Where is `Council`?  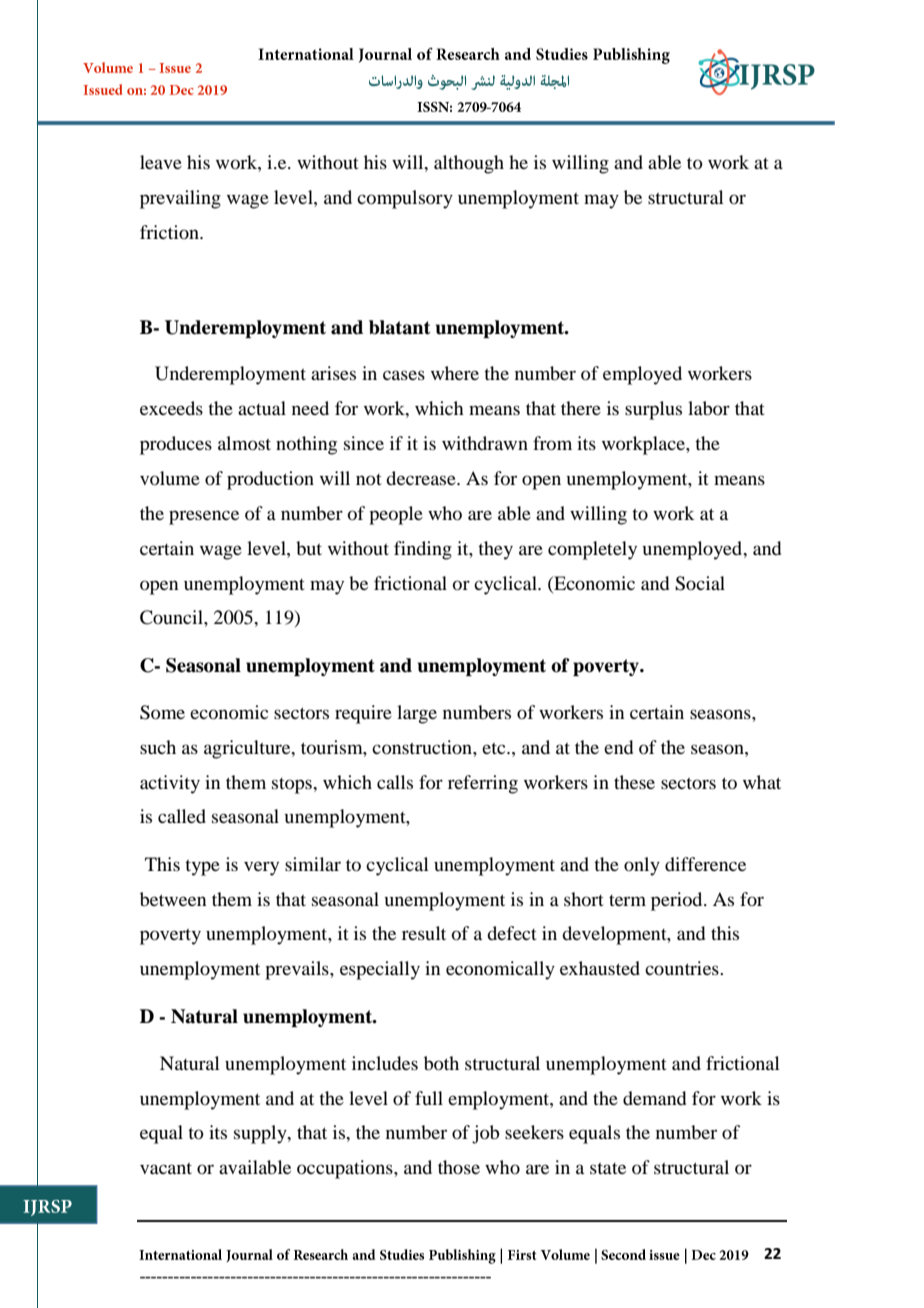 Council is located at coordinates (172, 617).
